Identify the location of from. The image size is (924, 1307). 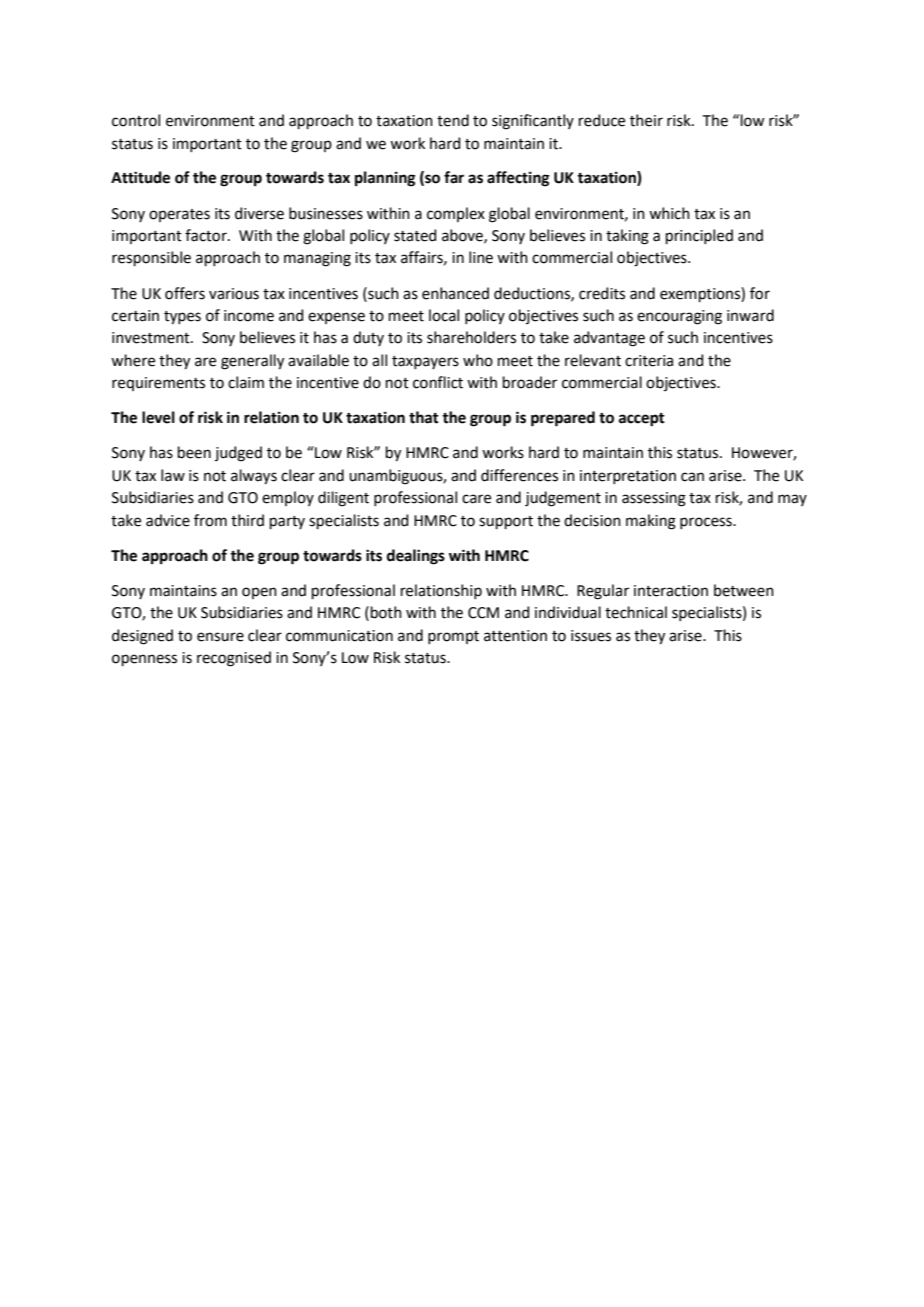
(210, 520).
